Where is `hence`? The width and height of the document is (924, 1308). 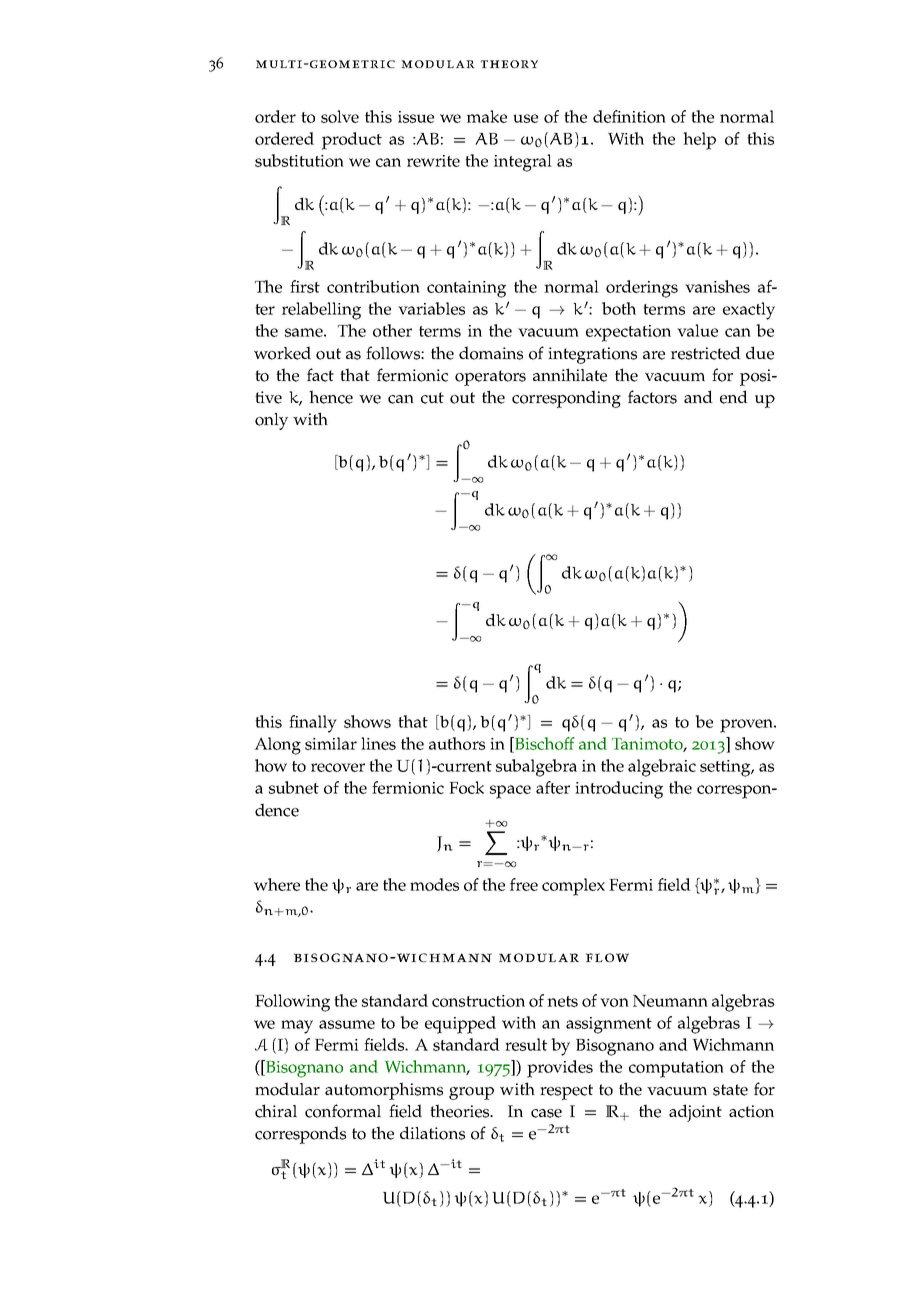 hence is located at coordinates (331, 397).
